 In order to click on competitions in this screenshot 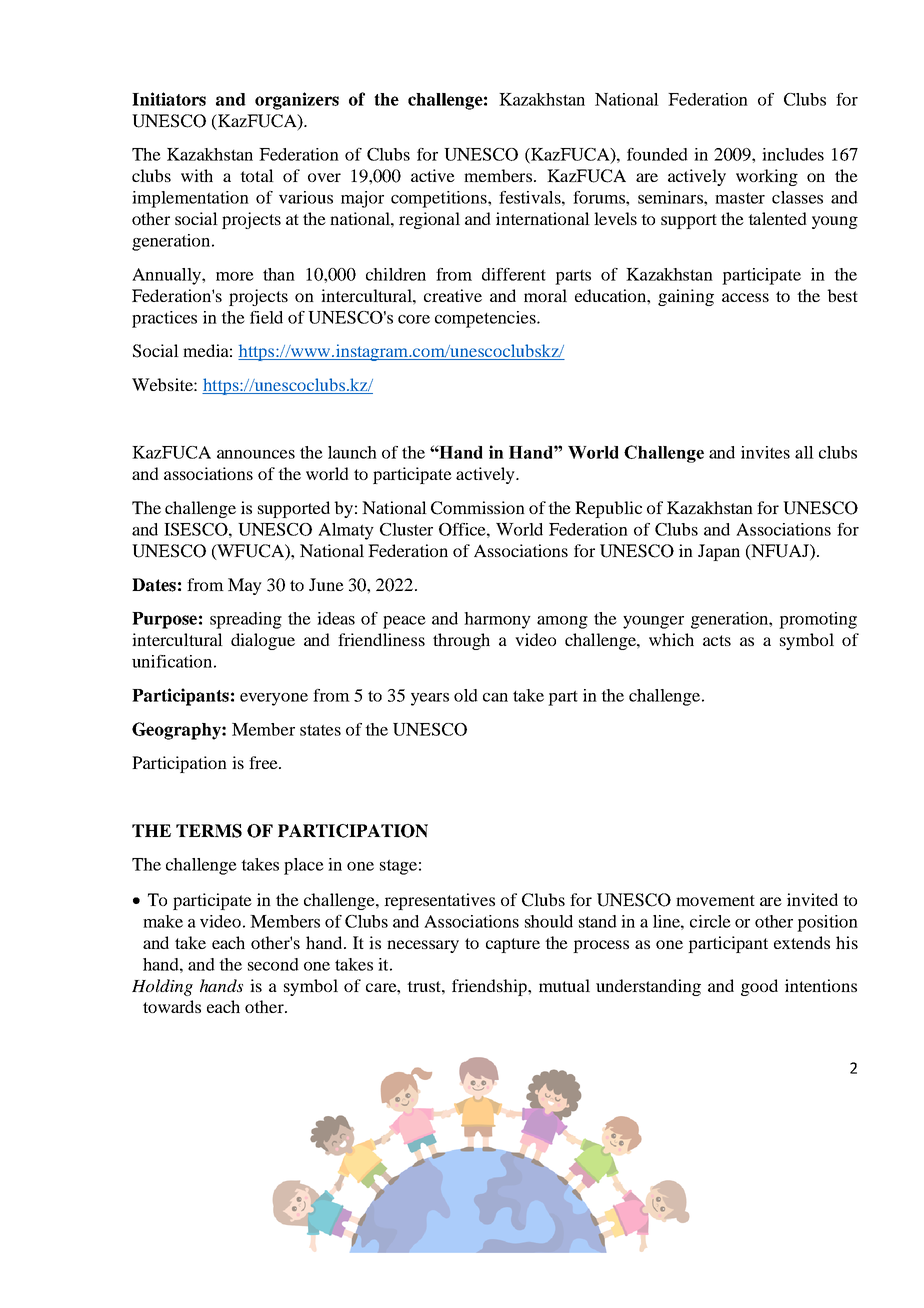, I will do `click(440, 199)`.
